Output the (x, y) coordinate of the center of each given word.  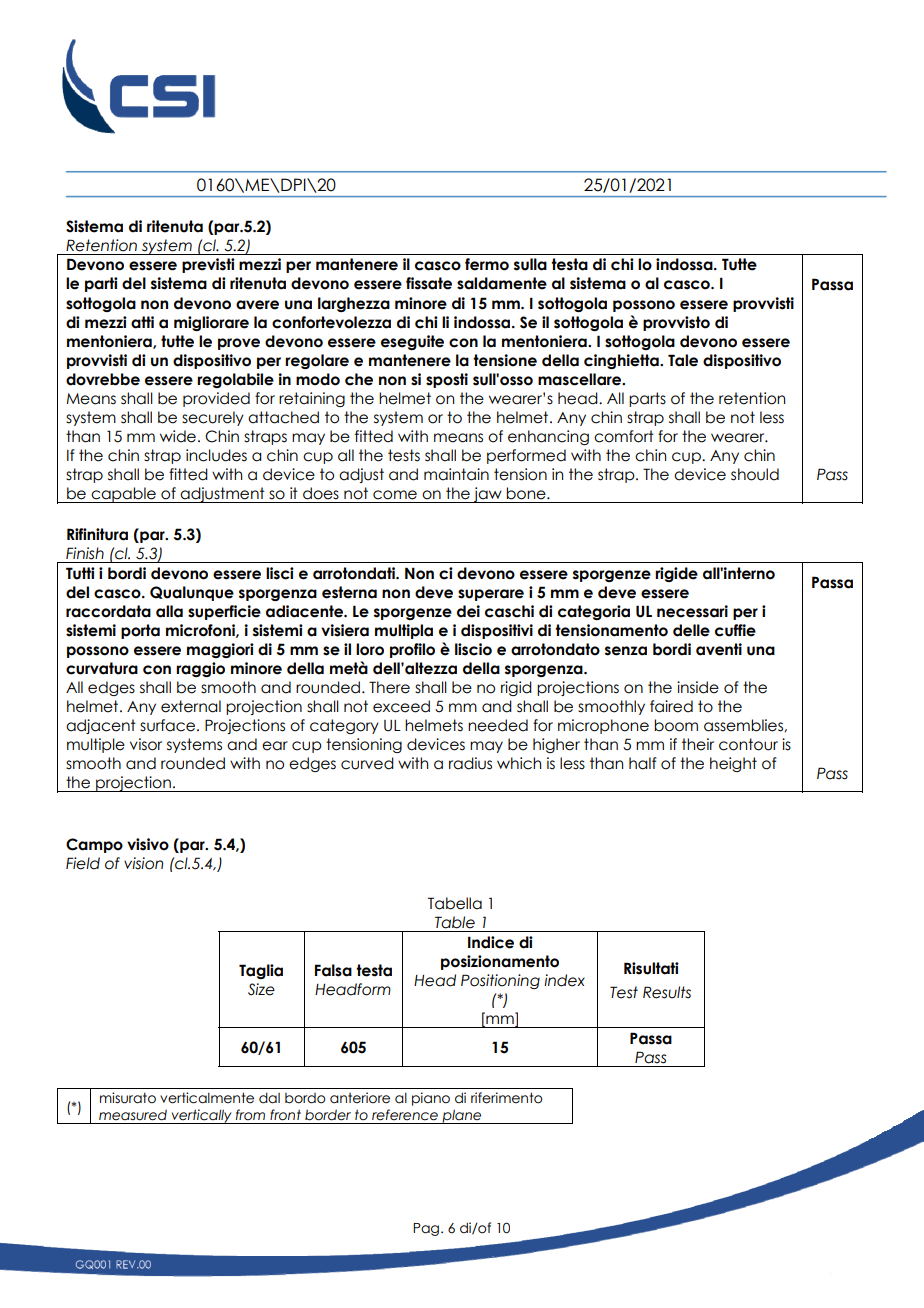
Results (667, 992)
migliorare (211, 323)
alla (169, 611)
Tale (683, 360)
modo (318, 379)
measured (133, 1115)
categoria (594, 612)
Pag (427, 1229)
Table (455, 922)
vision (143, 863)
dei (468, 611)
